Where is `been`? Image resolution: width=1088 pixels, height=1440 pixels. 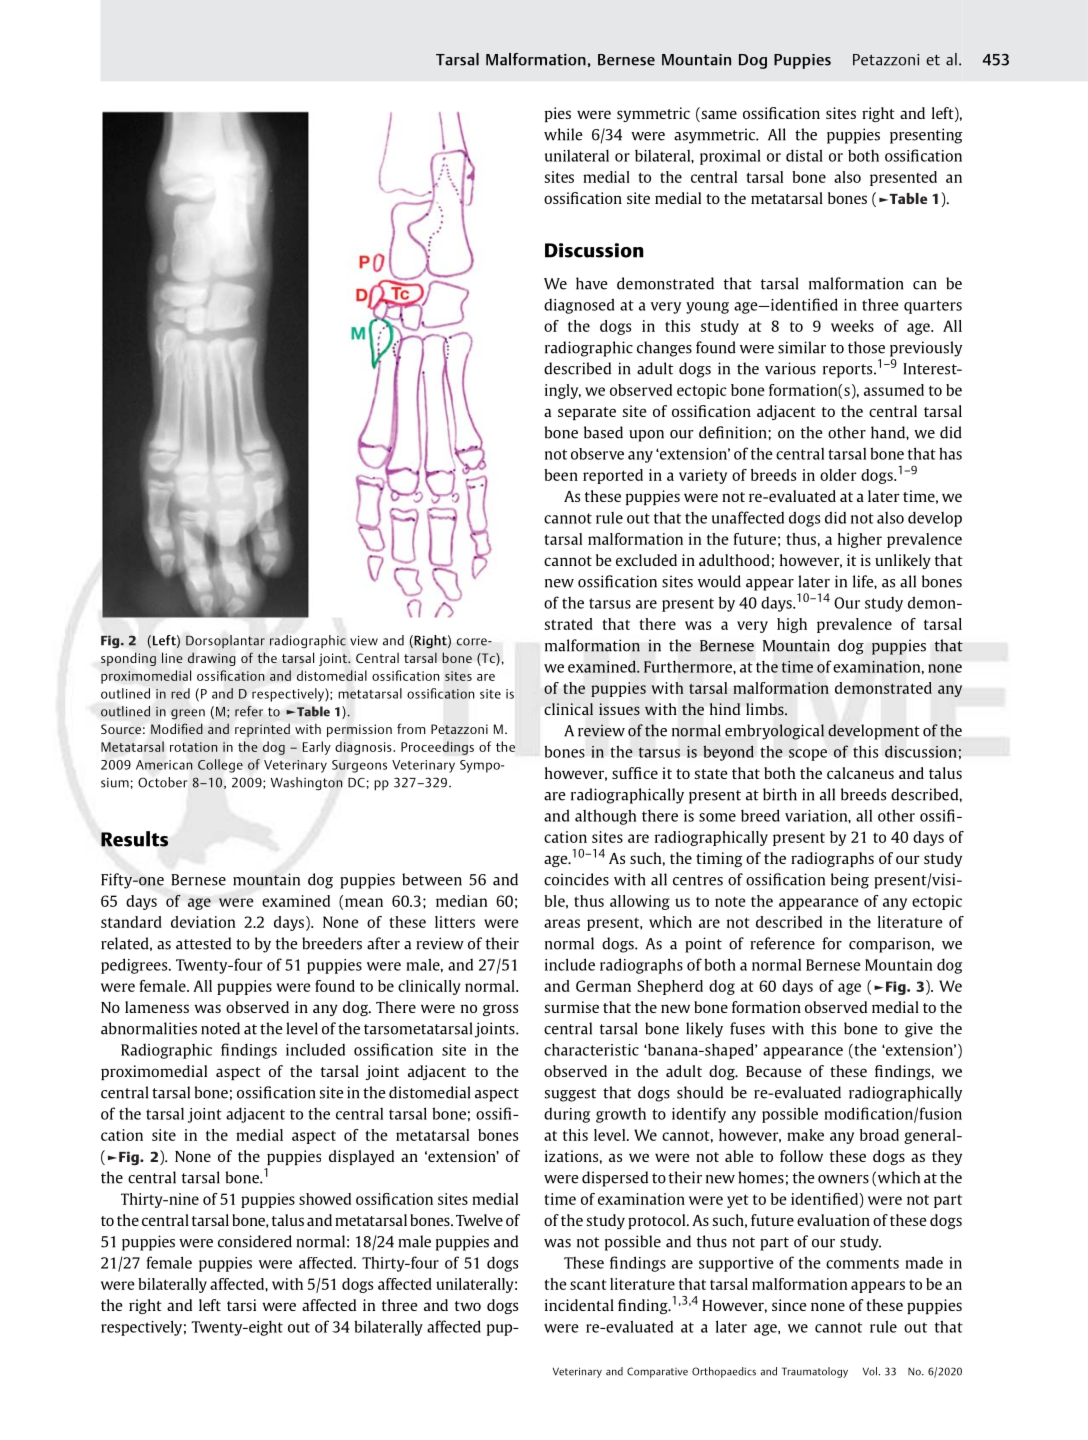
been is located at coordinates (561, 475).
